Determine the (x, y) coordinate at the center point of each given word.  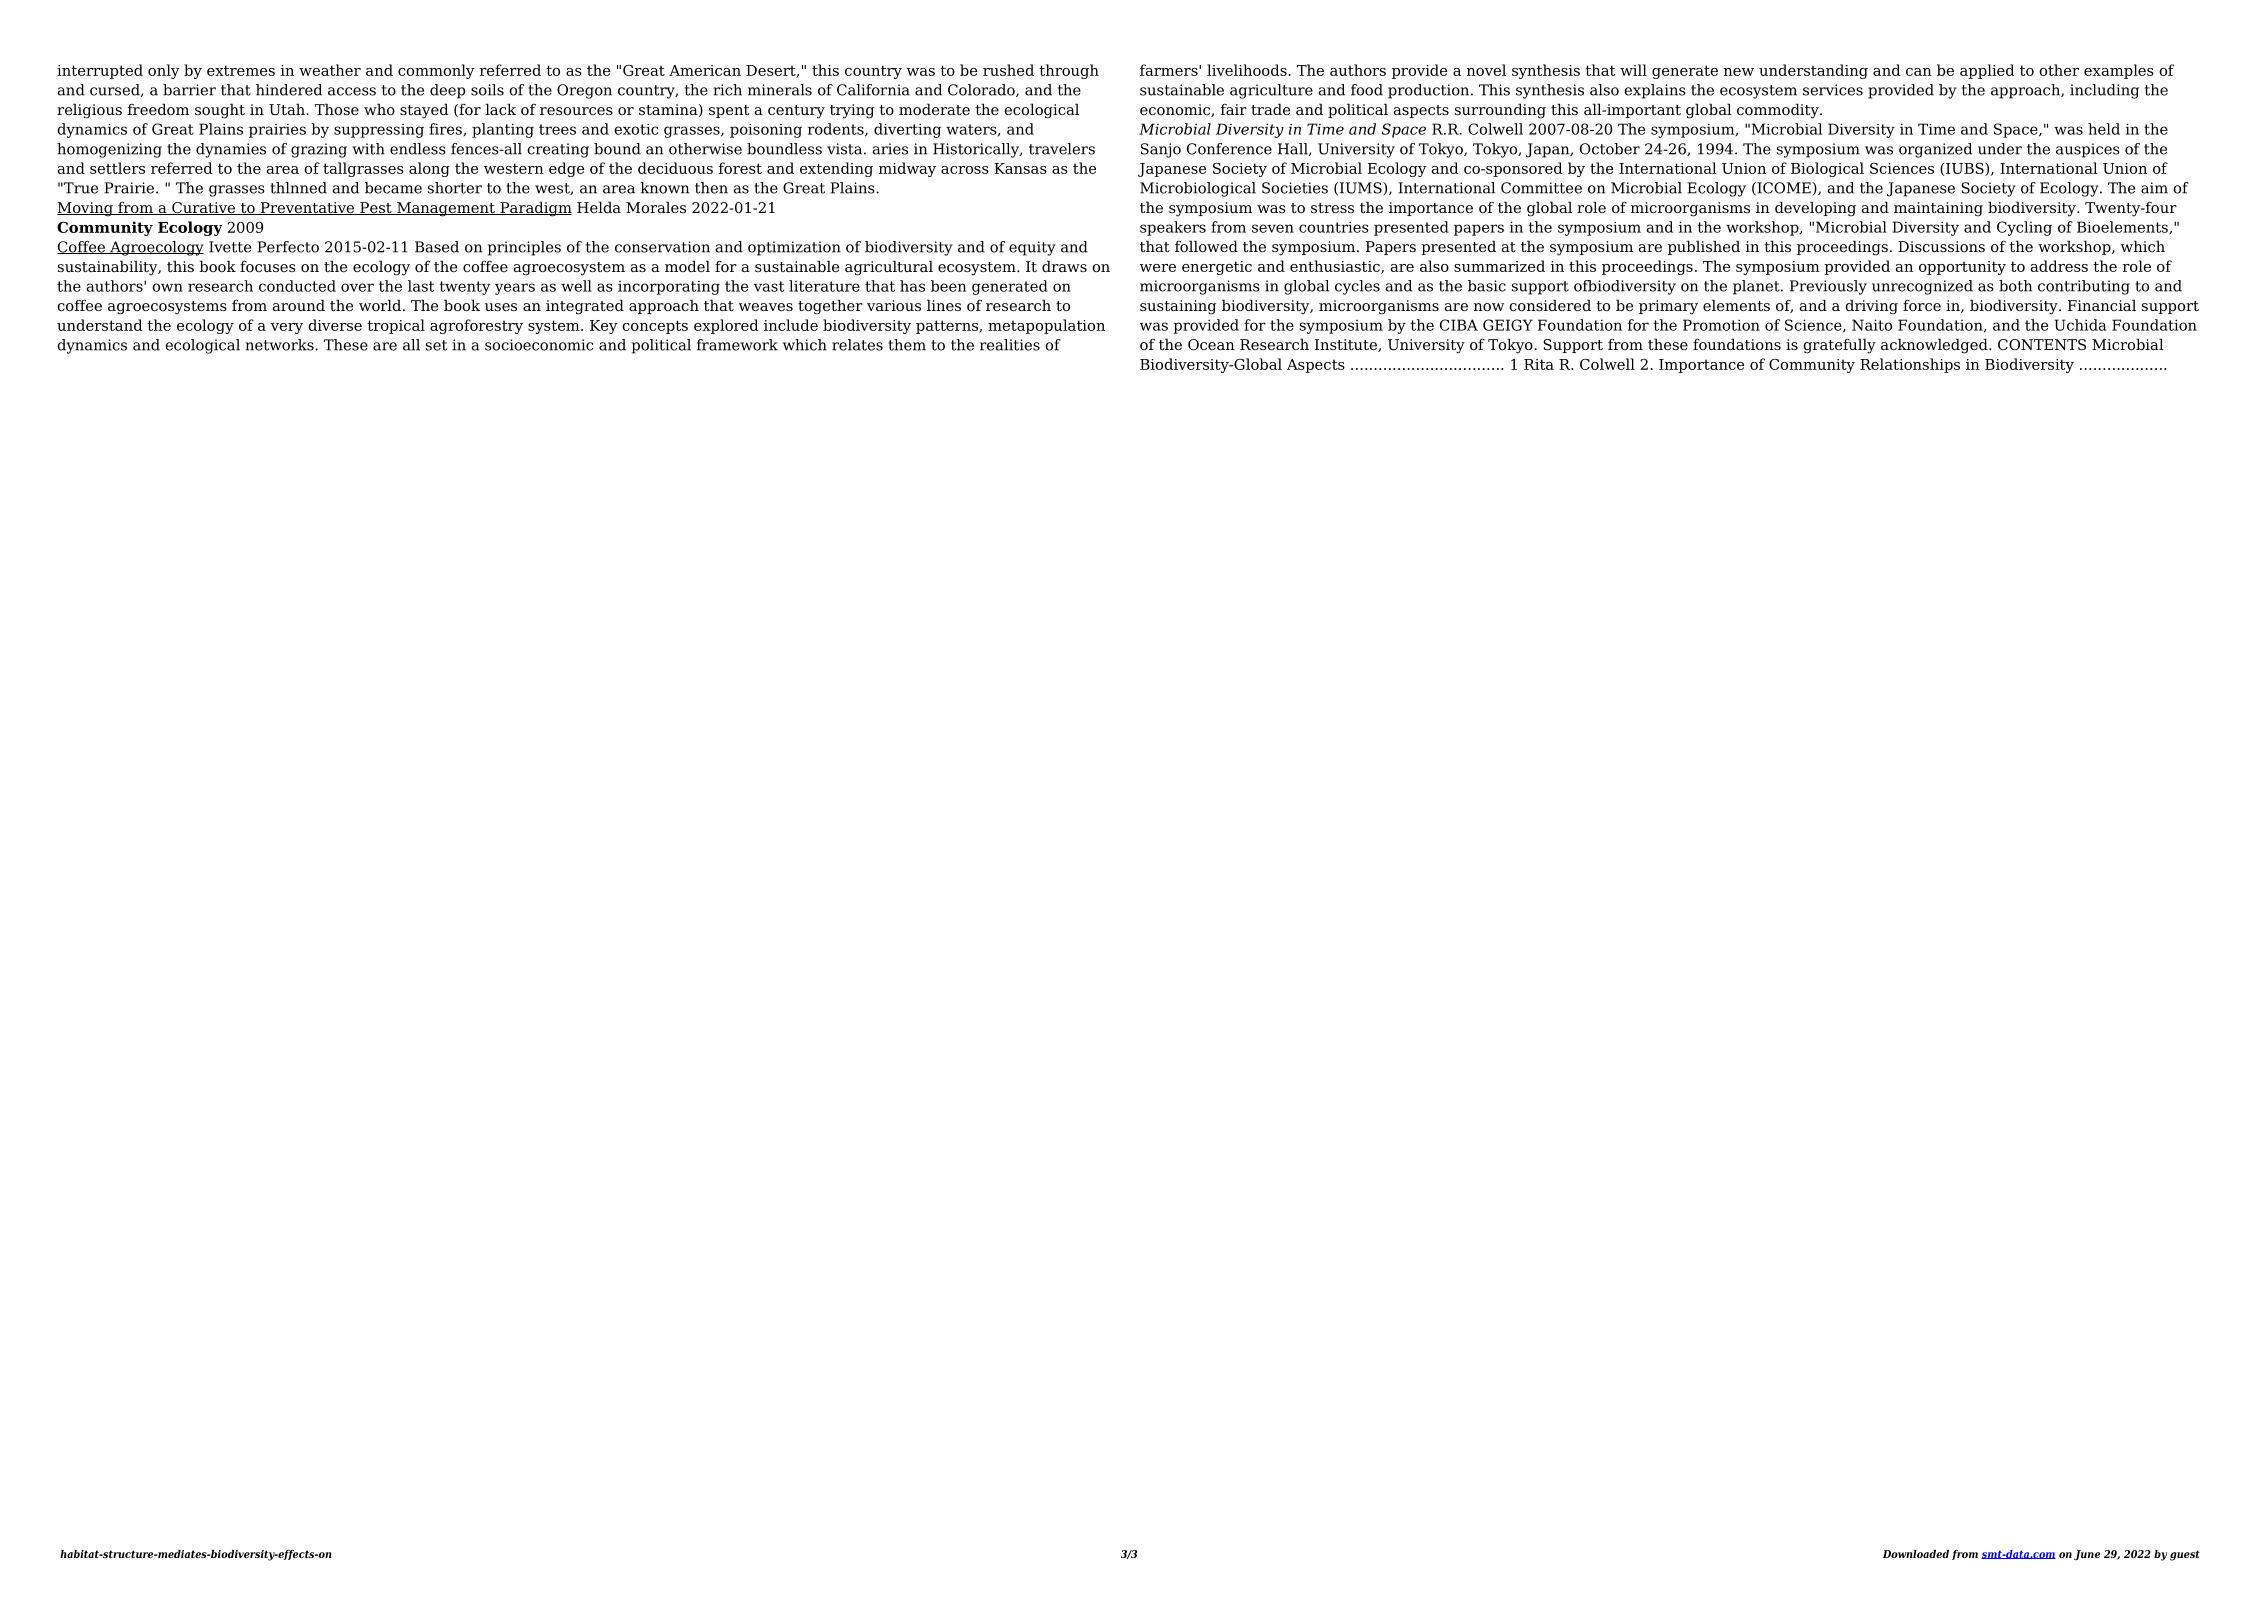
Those (337, 109)
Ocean (1211, 344)
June (2087, 1555)
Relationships (1910, 365)
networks (280, 345)
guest (2185, 1555)
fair (1234, 109)
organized (1935, 150)
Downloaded (1916, 1554)
